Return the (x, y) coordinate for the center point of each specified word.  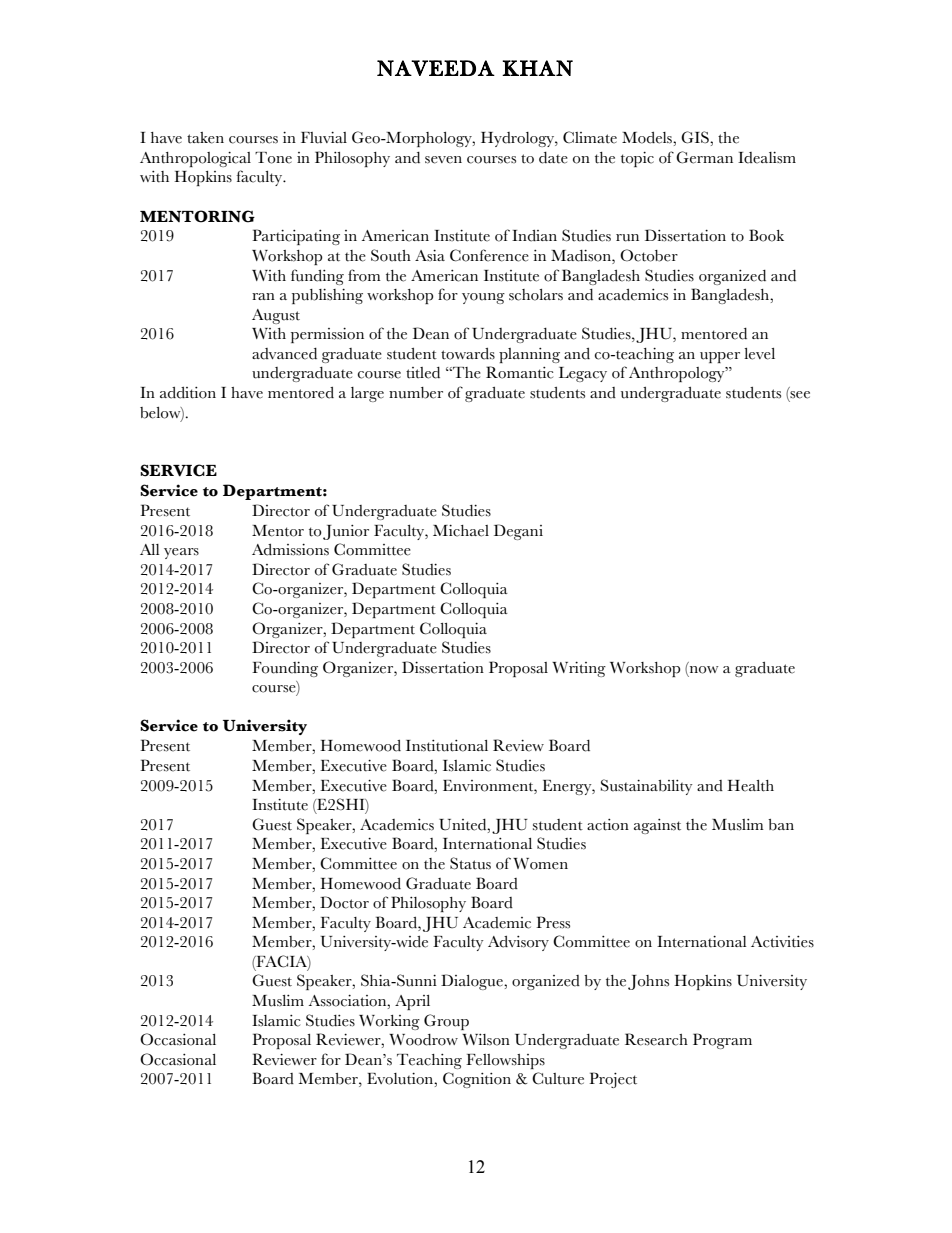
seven (443, 160)
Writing (579, 669)
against (657, 826)
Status (470, 863)
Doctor (344, 902)
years (181, 553)
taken (205, 138)
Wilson (486, 1040)
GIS (696, 137)
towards (468, 354)
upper (720, 357)
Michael (461, 530)
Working (389, 1022)
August (276, 316)
